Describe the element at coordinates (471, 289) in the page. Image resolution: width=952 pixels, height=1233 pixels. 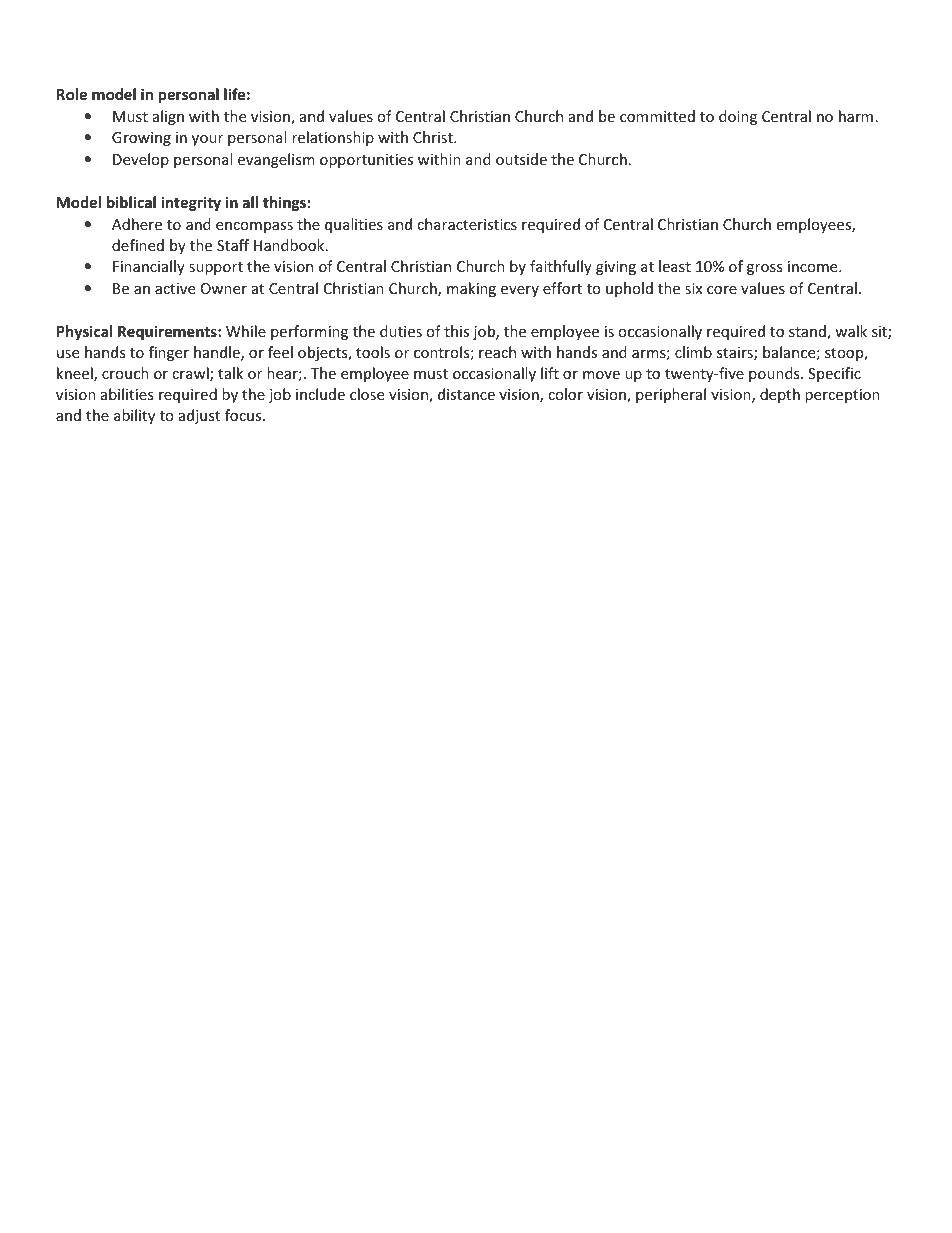
I see `making` at that location.
